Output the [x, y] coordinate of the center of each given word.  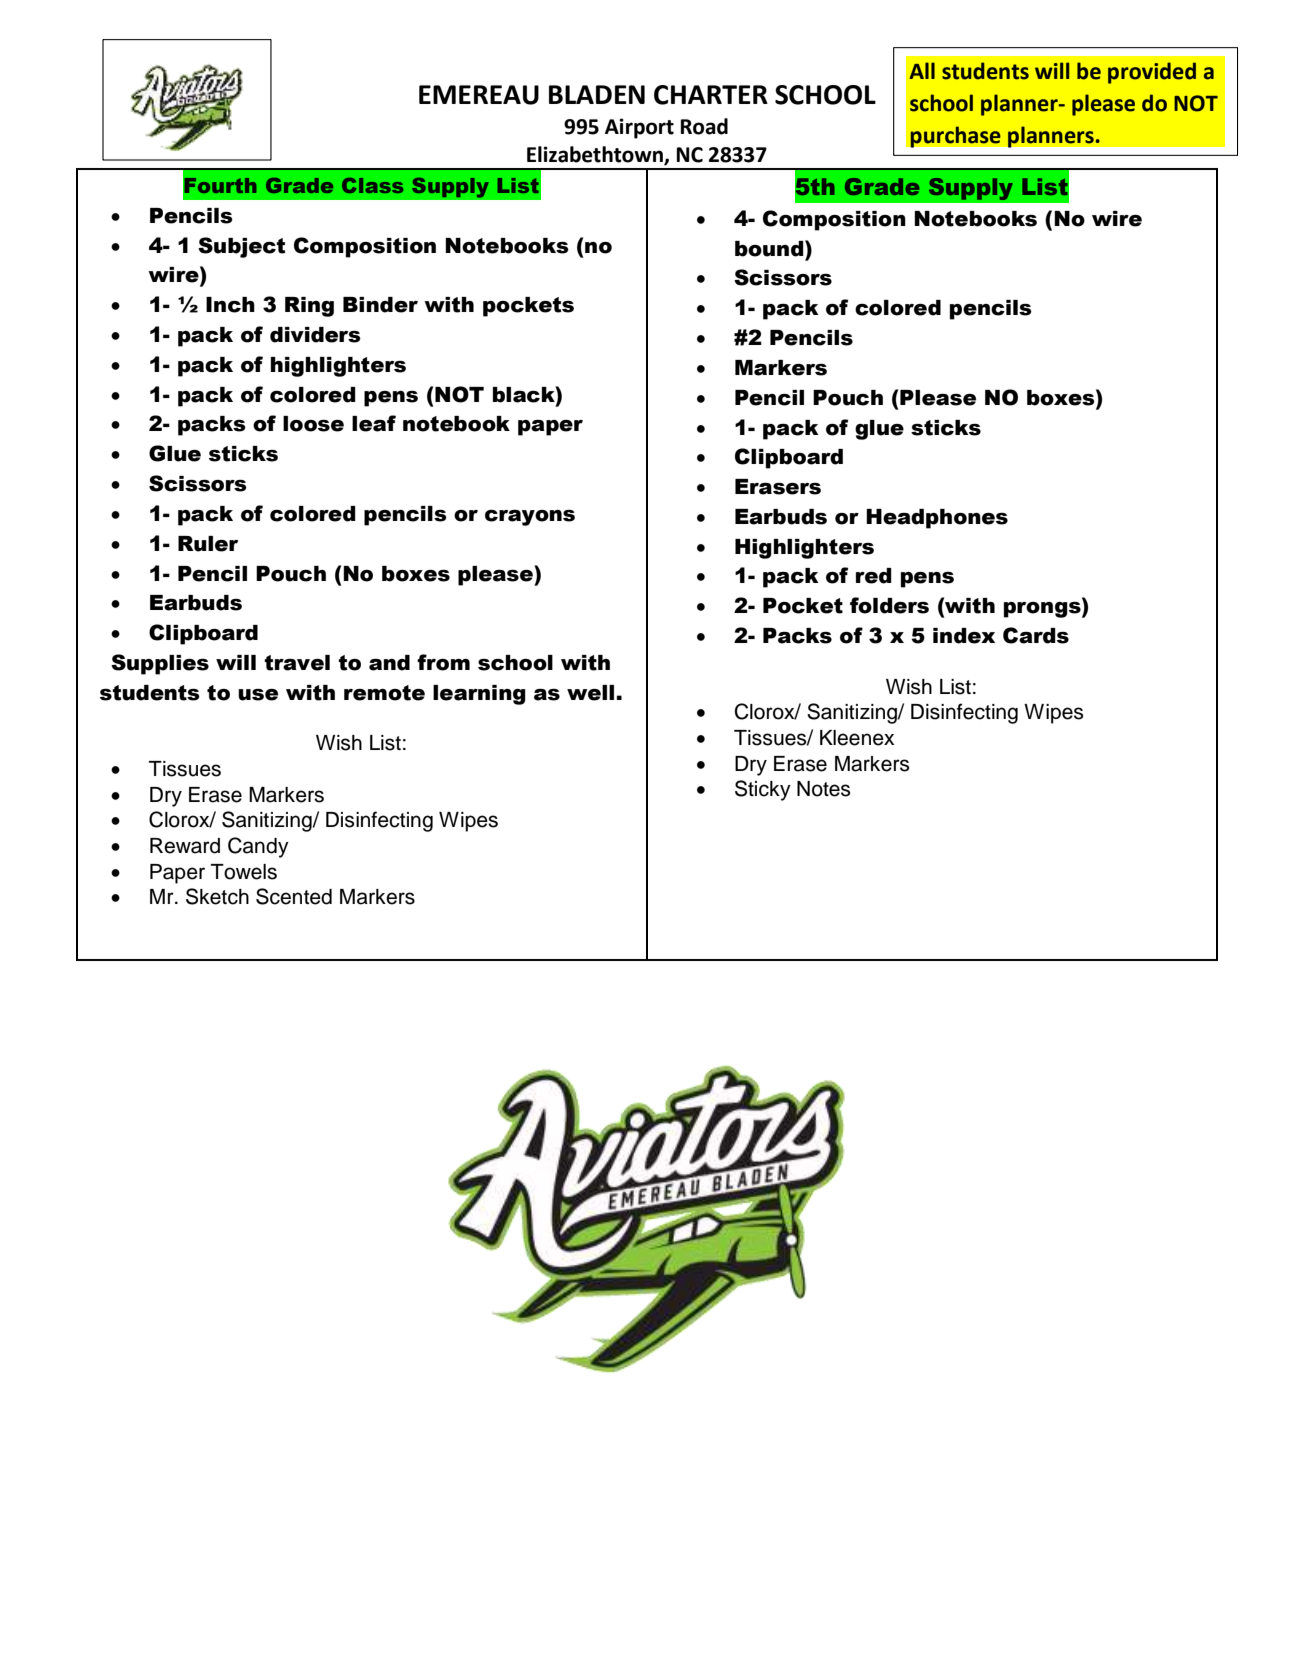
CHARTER [711, 95]
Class [372, 185]
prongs [1043, 610]
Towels [244, 872]
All [922, 70]
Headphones [937, 519]
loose [313, 424]
